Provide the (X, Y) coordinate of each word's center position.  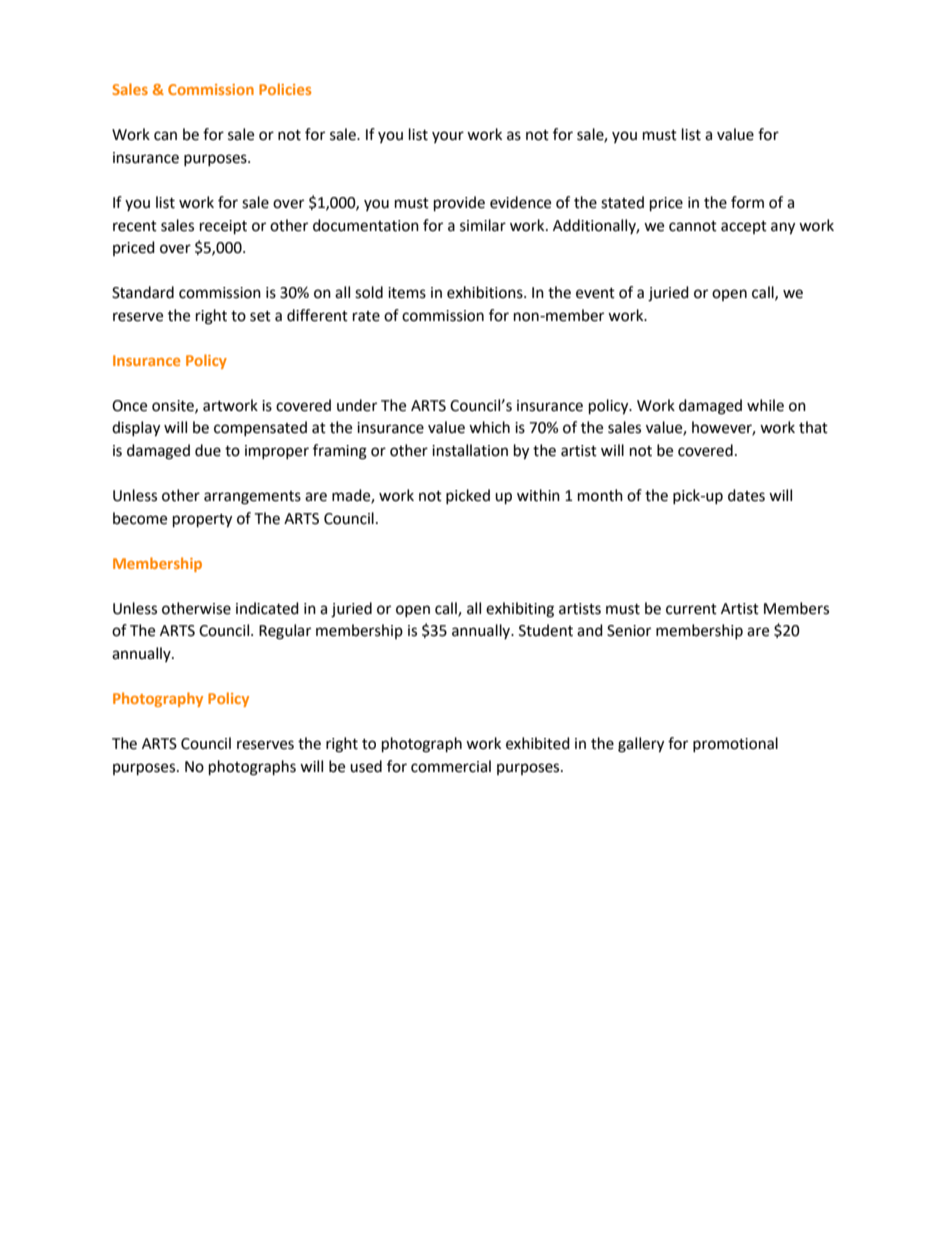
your (448, 137)
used (366, 766)
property (202, 521)
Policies (285, 89)
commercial (451, 766)
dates (746, 495)
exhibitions (486, 292)
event (595, 293)
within (538, 495)
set (260, 316)
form (747, 202)
